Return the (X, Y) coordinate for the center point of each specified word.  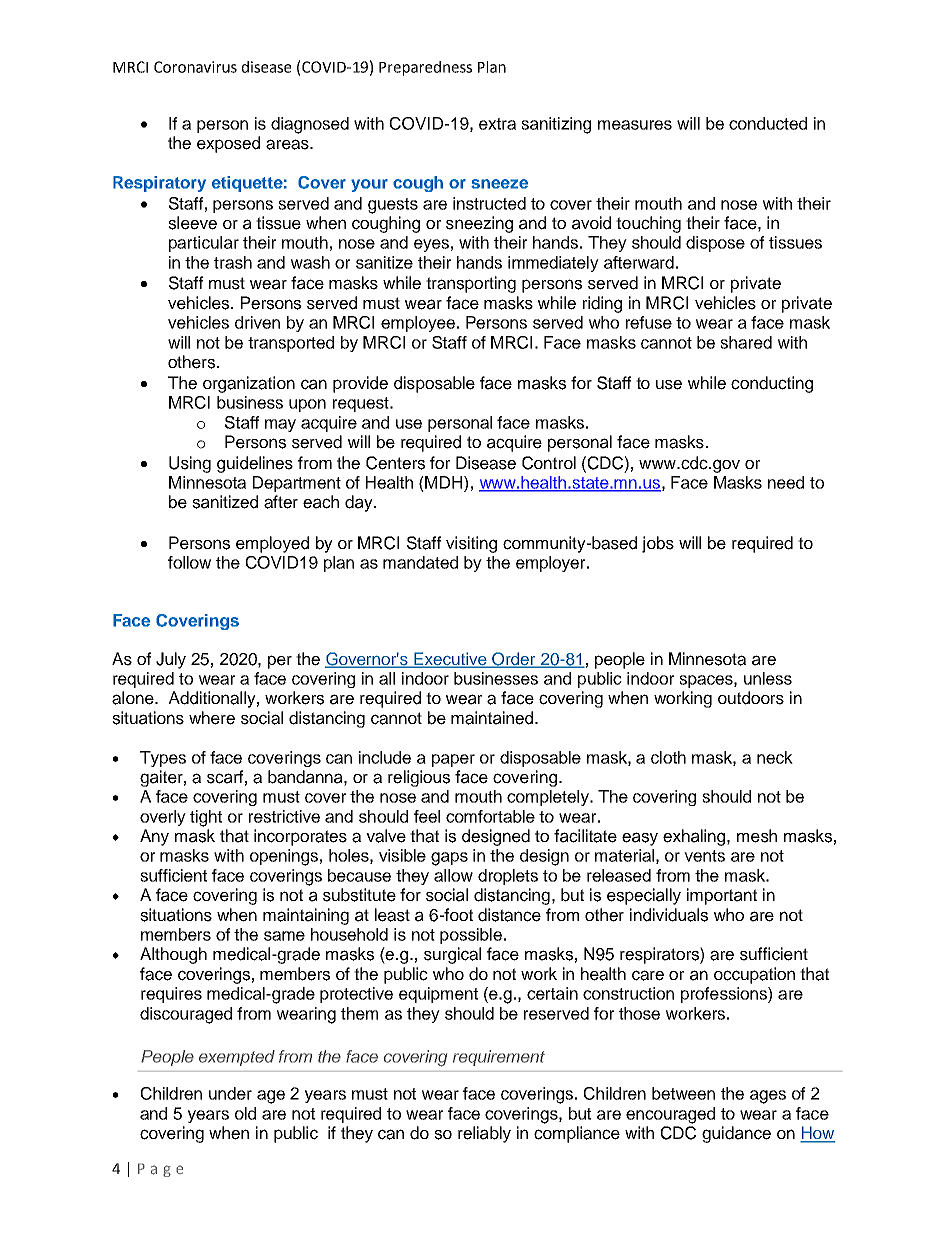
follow (189, 562)
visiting (471, 544)
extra (497, 124)
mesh (757, 836)
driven (257, 322)
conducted (768, 123)
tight (206, 818)
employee (418, 324)
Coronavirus (195, 67)
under (230, 1093)
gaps (449, 859)
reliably (484, 1134)
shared (746, 342)
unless (768, 678)
